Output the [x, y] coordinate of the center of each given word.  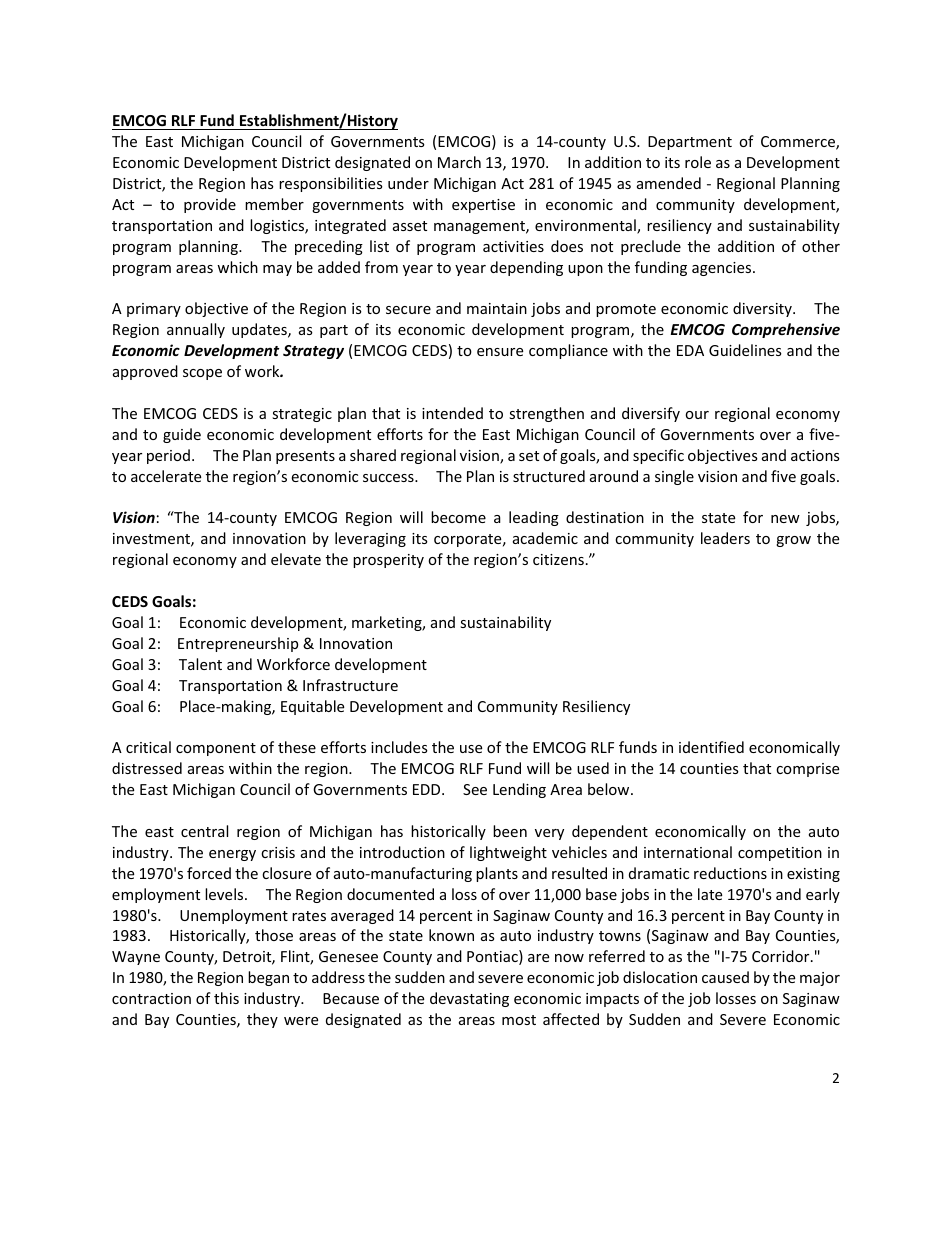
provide [210, 205]
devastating [469, 999]
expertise [483, 206]
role [698, 162]
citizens [558, 559]
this [226, 998]
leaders [725, 538]
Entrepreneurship [238, 644]
